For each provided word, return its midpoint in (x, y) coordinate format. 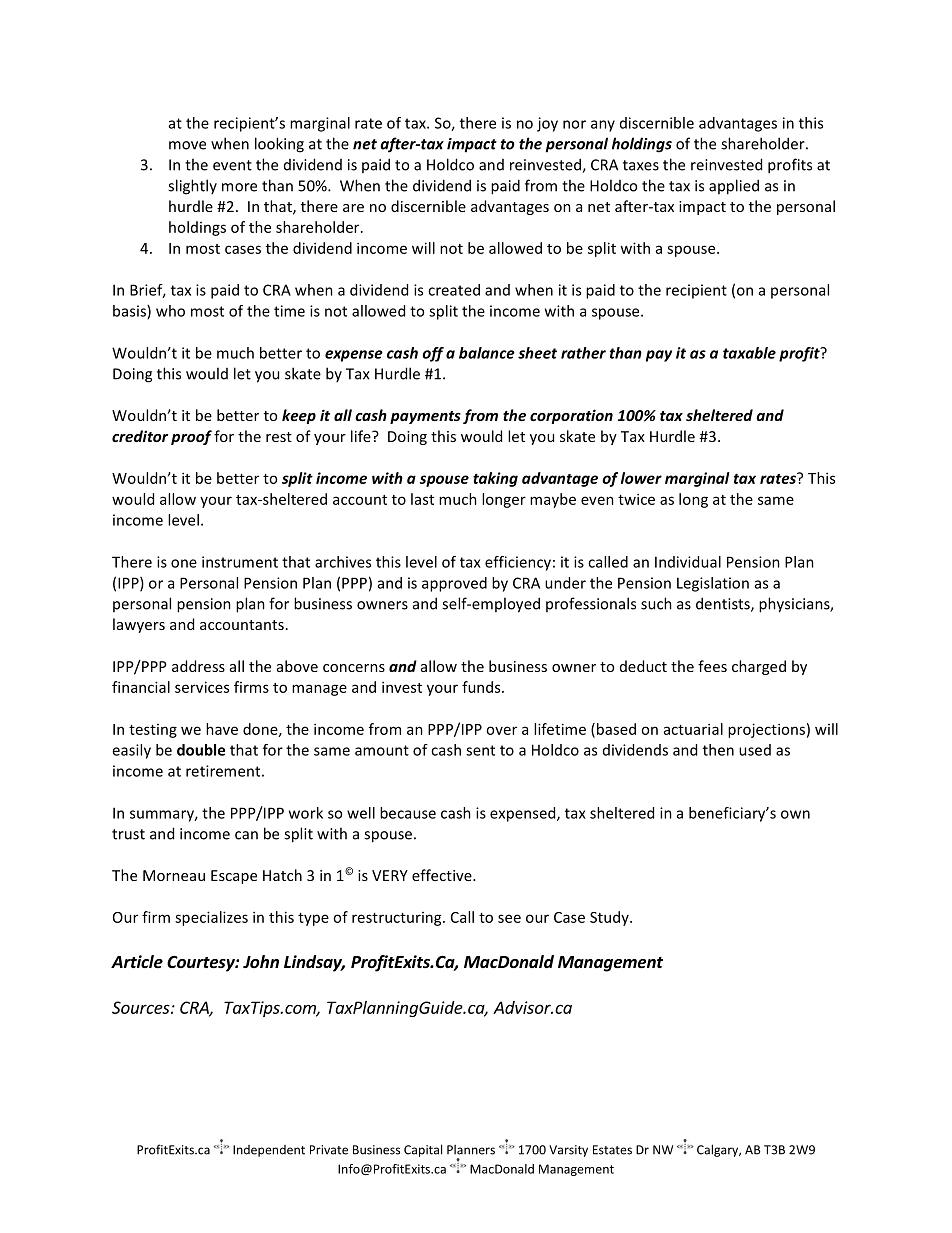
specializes (211, 918)
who (170, 311)
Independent (269, 1151)
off (433, 354)
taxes (641, 165)
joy (547, 124)
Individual (688, 562)
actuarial (693, 729)
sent (480, 750)
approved (454, 584)
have (222, 729)
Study (610, 918)
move (187, 145)
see (509, 918)
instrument (240, 562)
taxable (749, 353)
